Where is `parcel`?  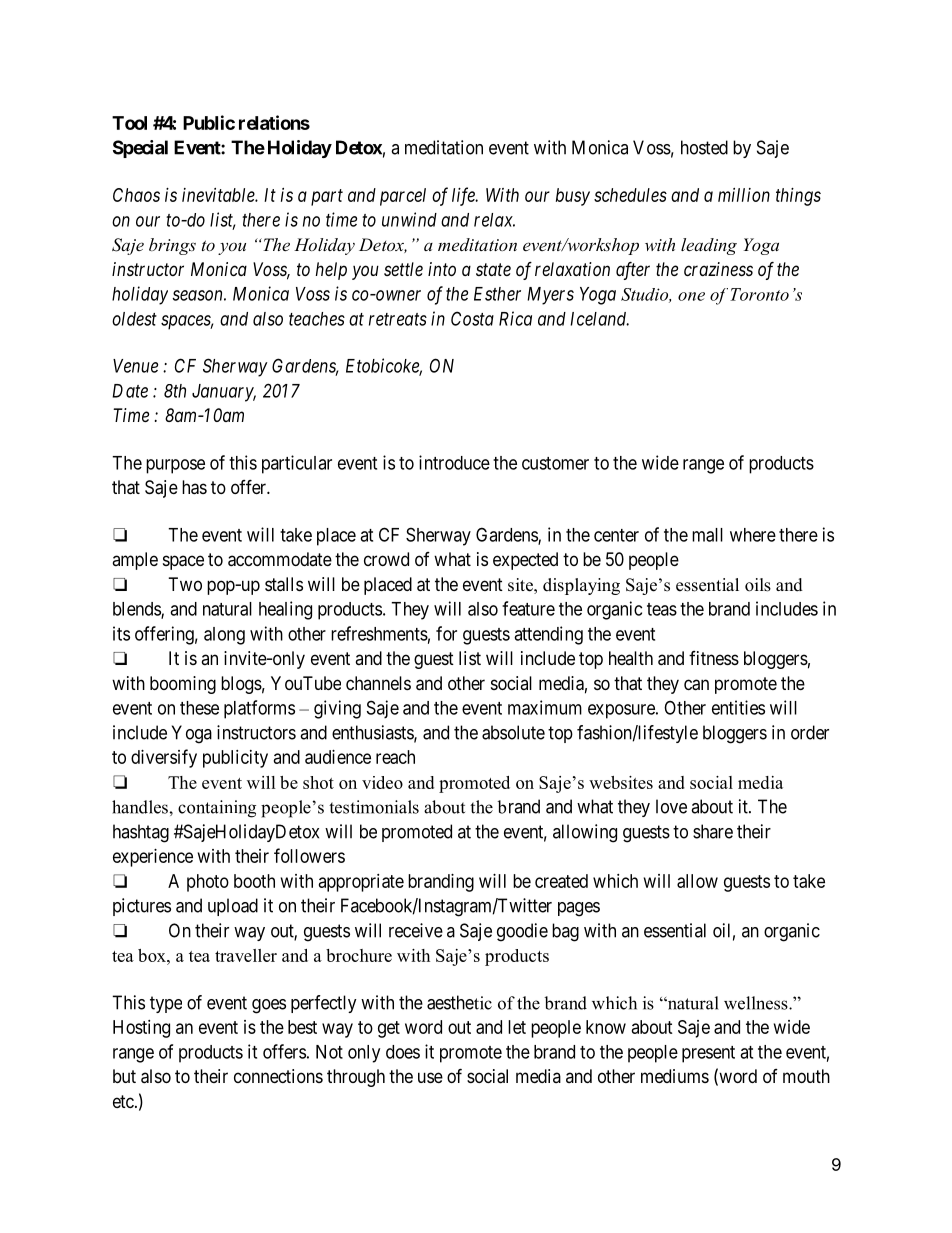 parcel is located at coordinates (403, 197).
